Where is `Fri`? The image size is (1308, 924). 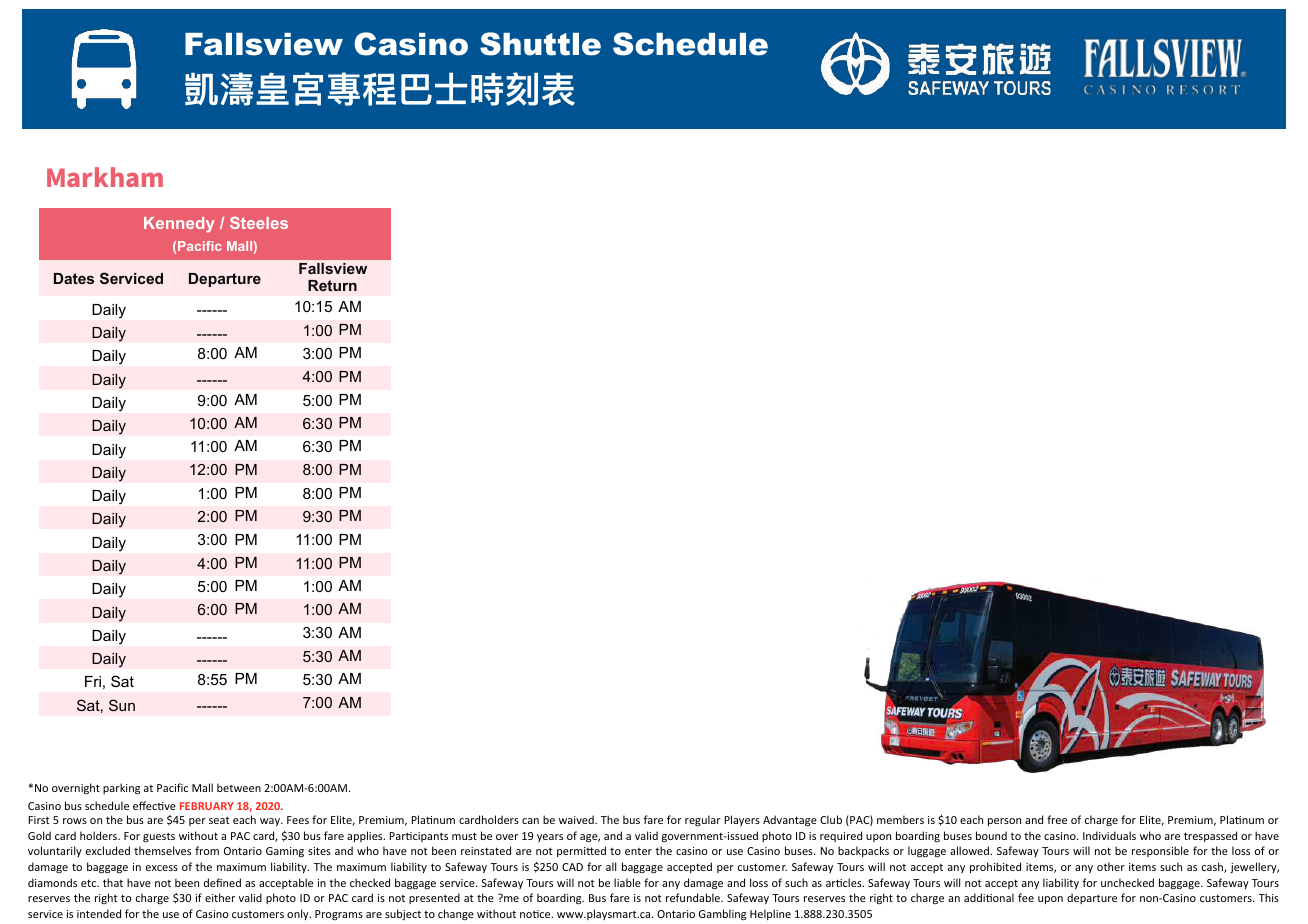
Fri is located at coordinates (93, 681).
